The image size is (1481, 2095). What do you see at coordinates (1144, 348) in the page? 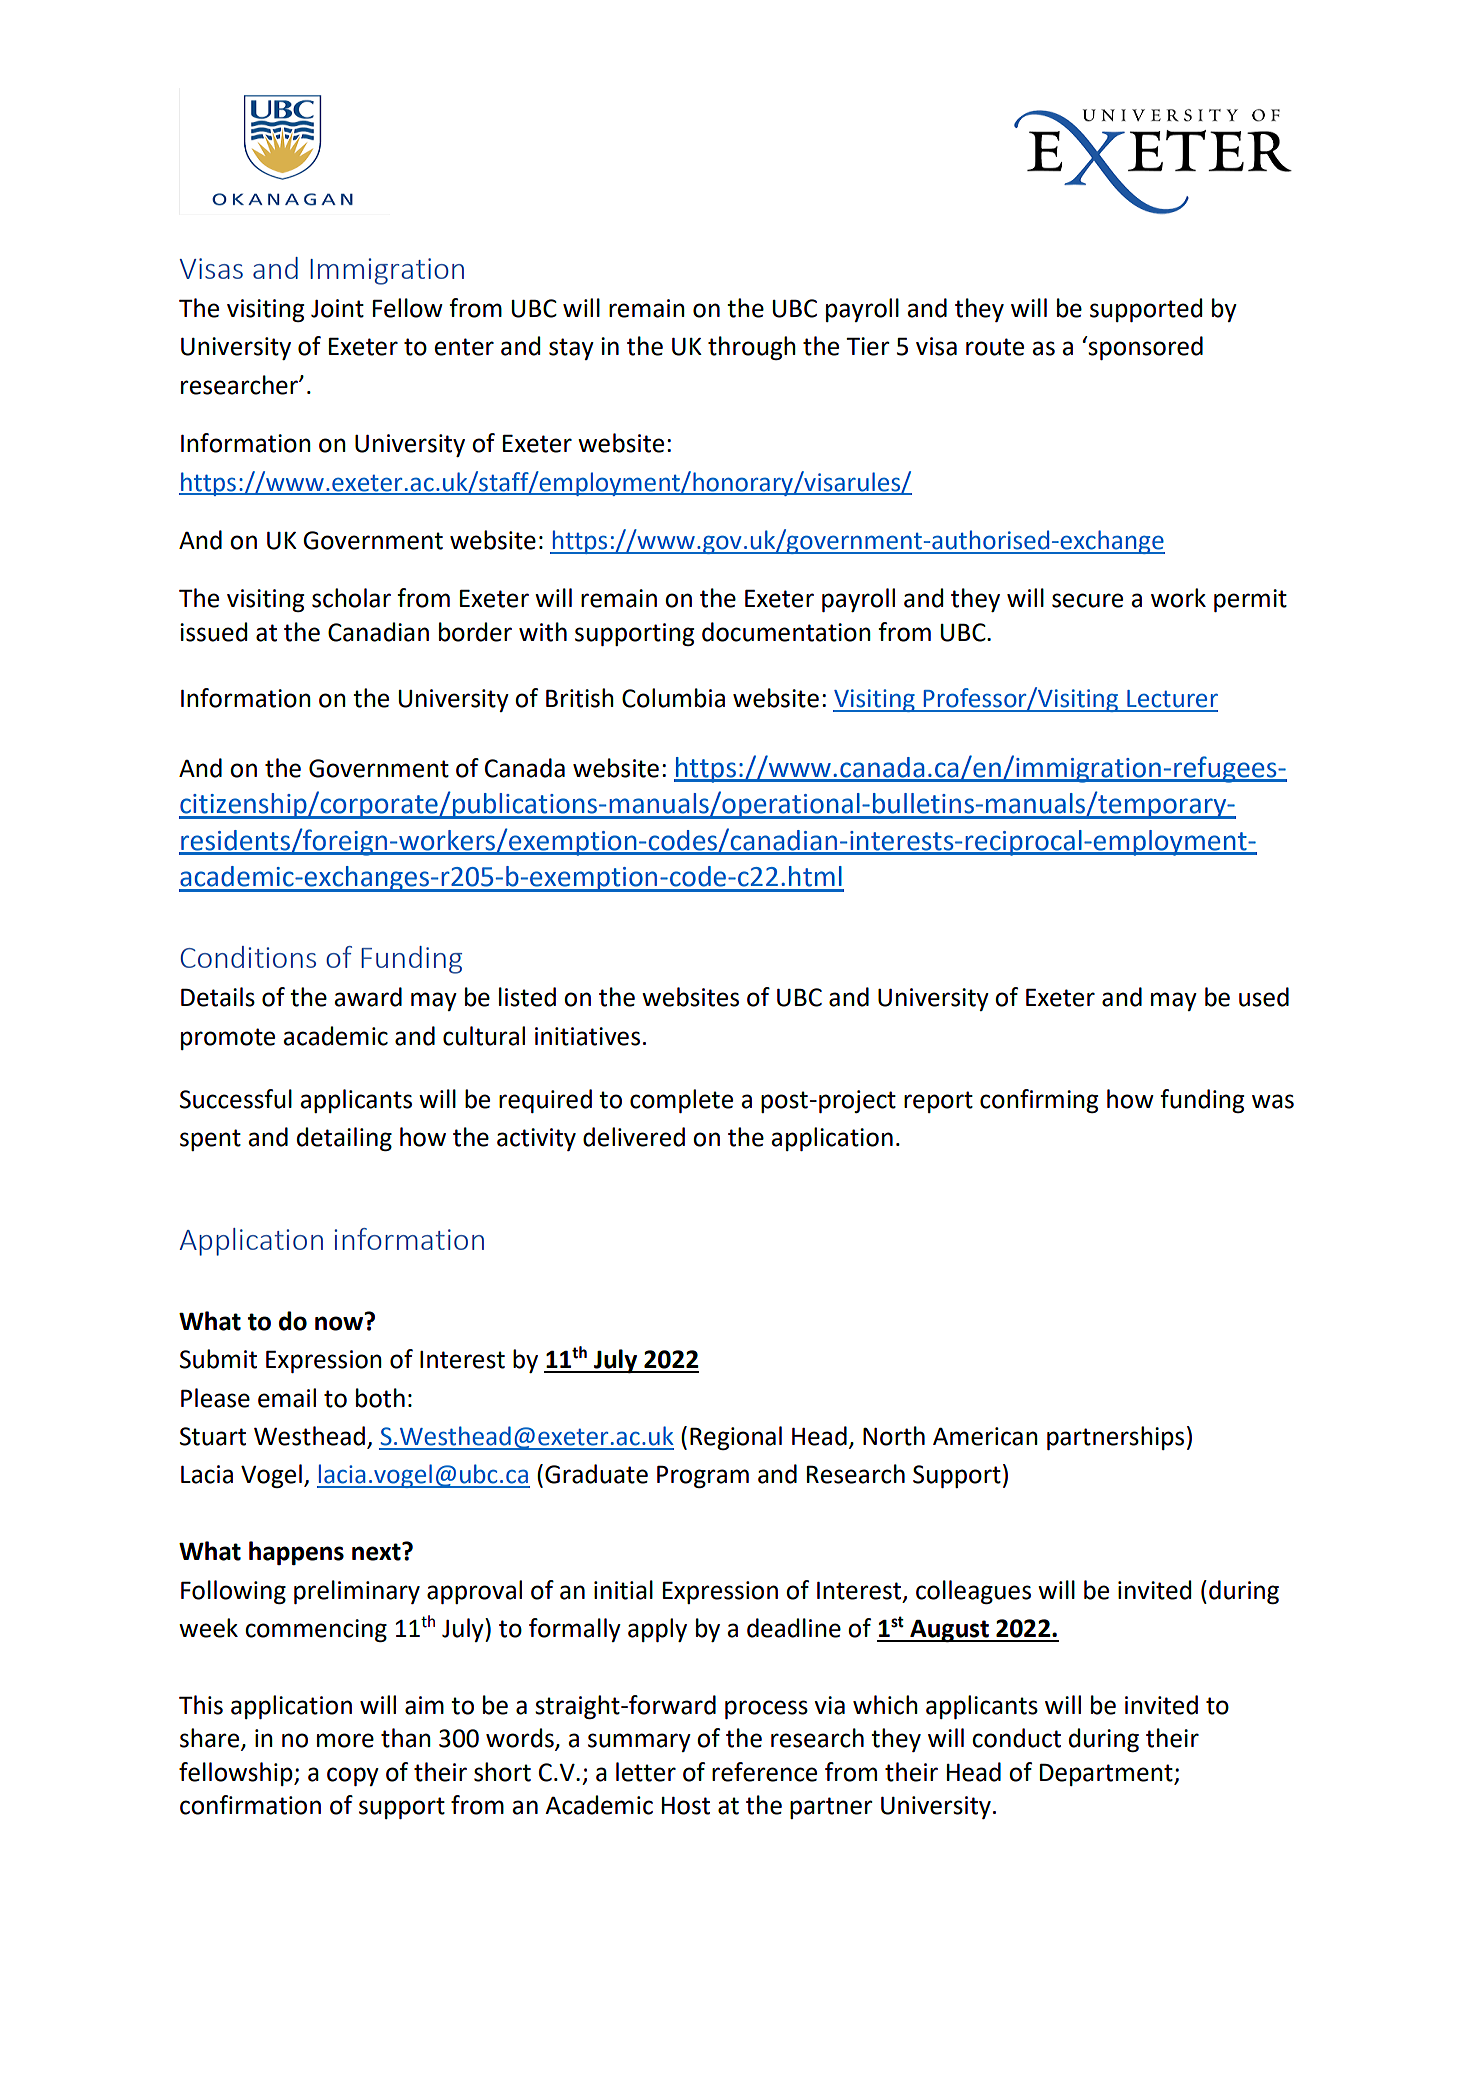
I see `sponsored` at bounding box center [1144, 348].
